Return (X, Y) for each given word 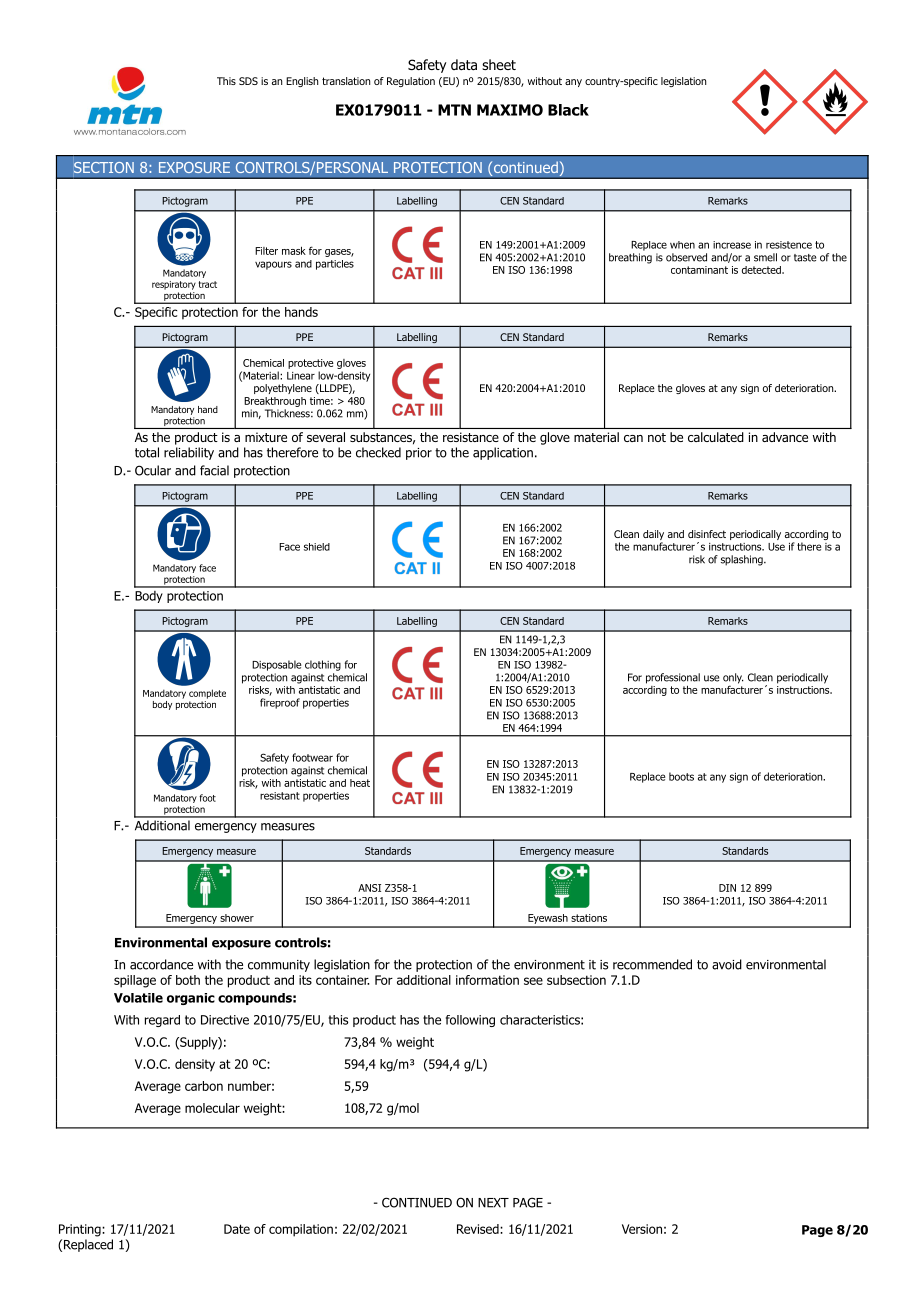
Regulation (411, 82)
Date (237, 1229)
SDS (248, 81)
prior (419, 454)
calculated (716, 437)
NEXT (493, 1203)
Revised (478, 1229)
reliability (189, 453)
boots (681, 776)
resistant (280, 796)
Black (568, 110)
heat (360, 783)
